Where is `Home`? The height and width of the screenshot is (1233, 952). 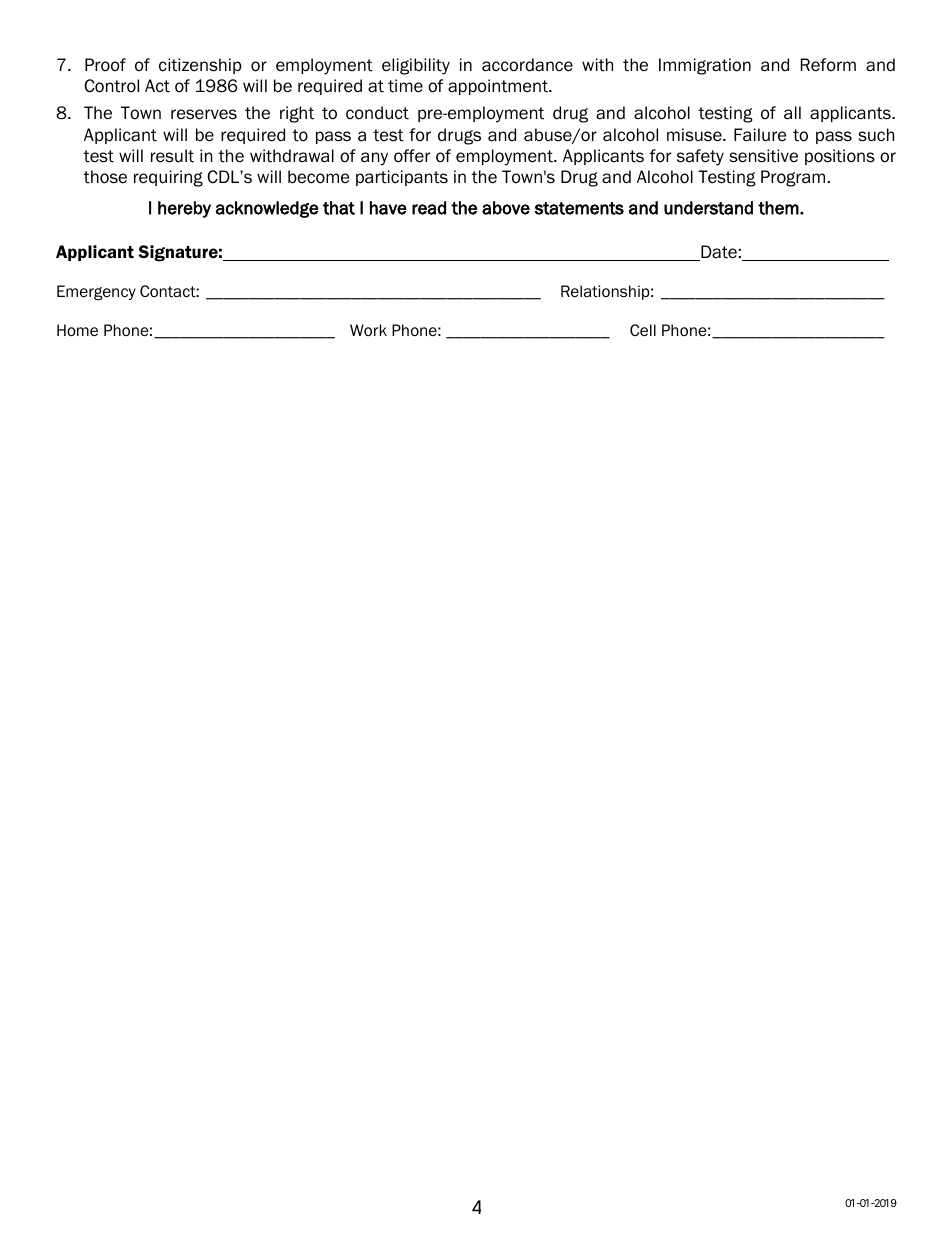
Home is located at coordinates (77, 330).
